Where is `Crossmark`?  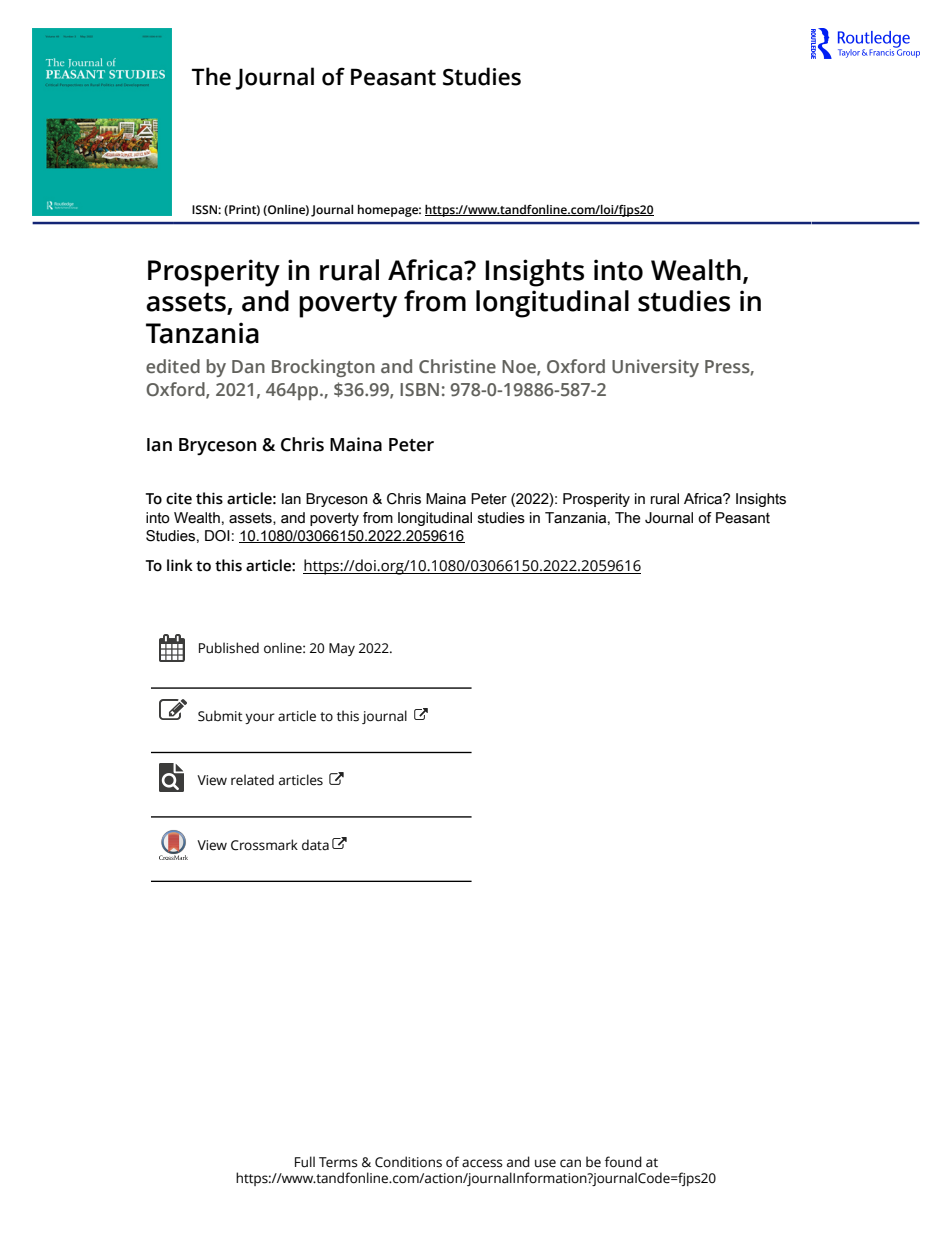 Crossmark is located at coordinates (264, 845).
